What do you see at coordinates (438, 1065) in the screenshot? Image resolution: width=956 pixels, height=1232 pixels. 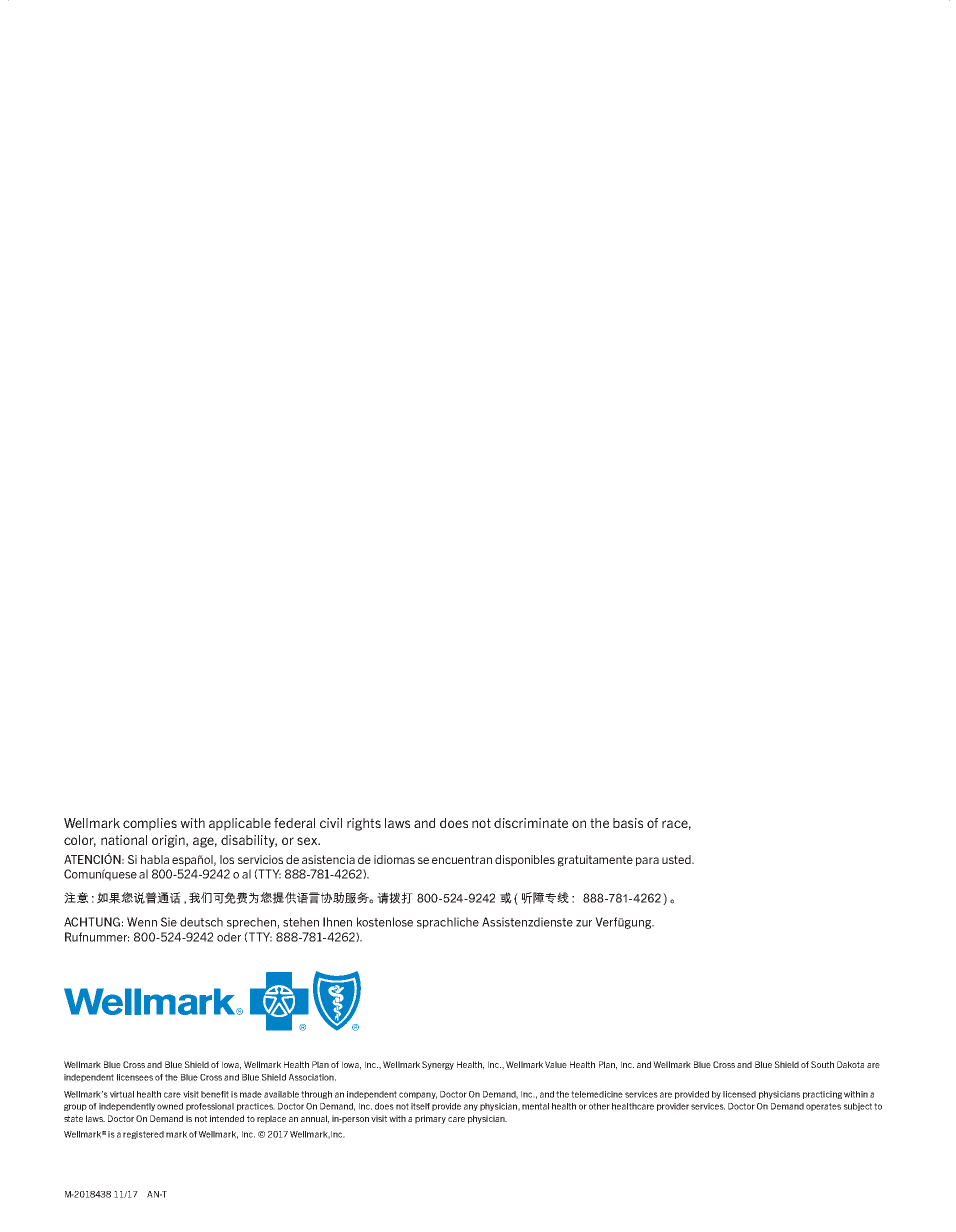 I see `Synergy` at bounding box center [438, 1065].
